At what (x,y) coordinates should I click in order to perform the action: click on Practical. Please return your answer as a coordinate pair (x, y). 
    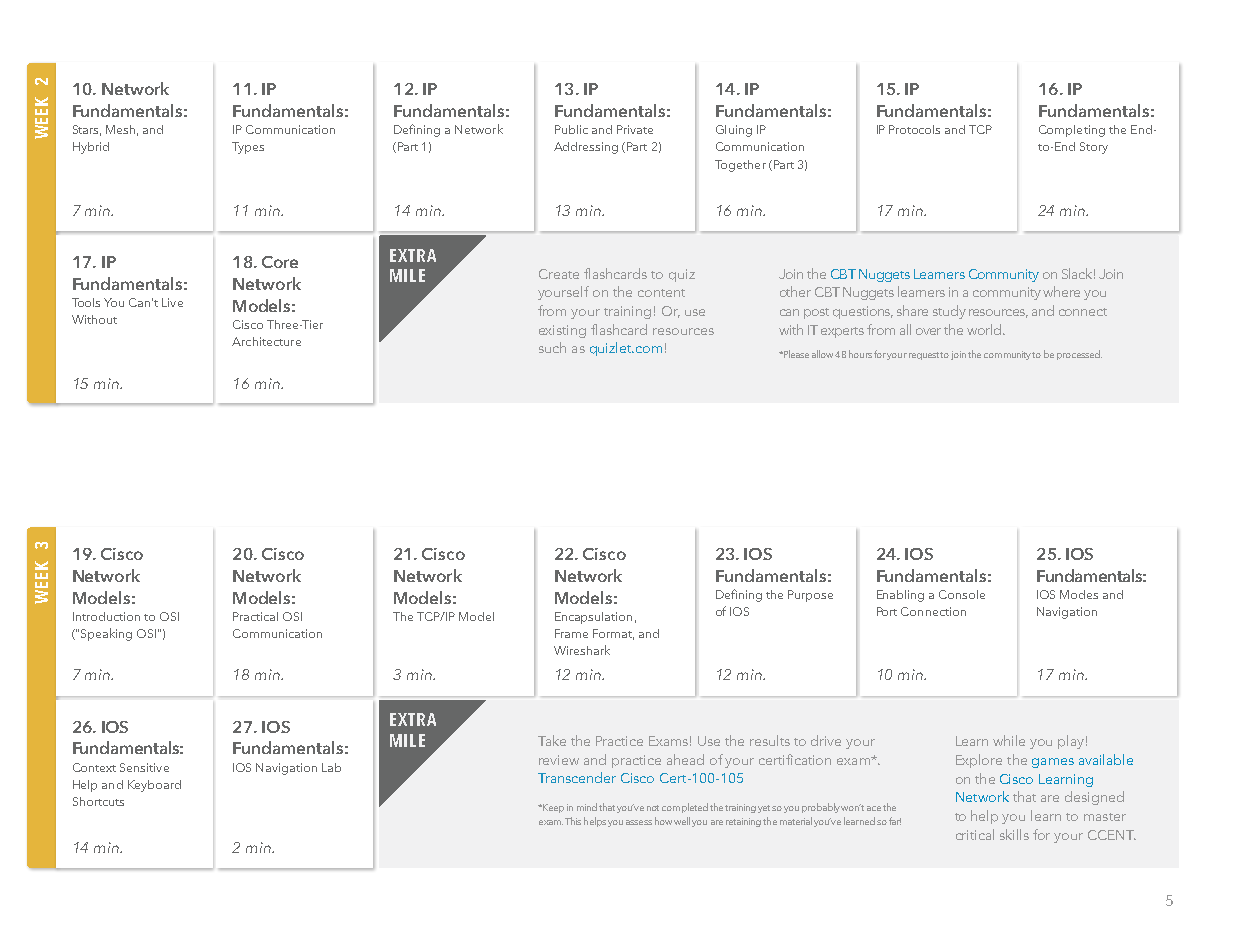
    Looking at the image, I should click on (255, 616).
